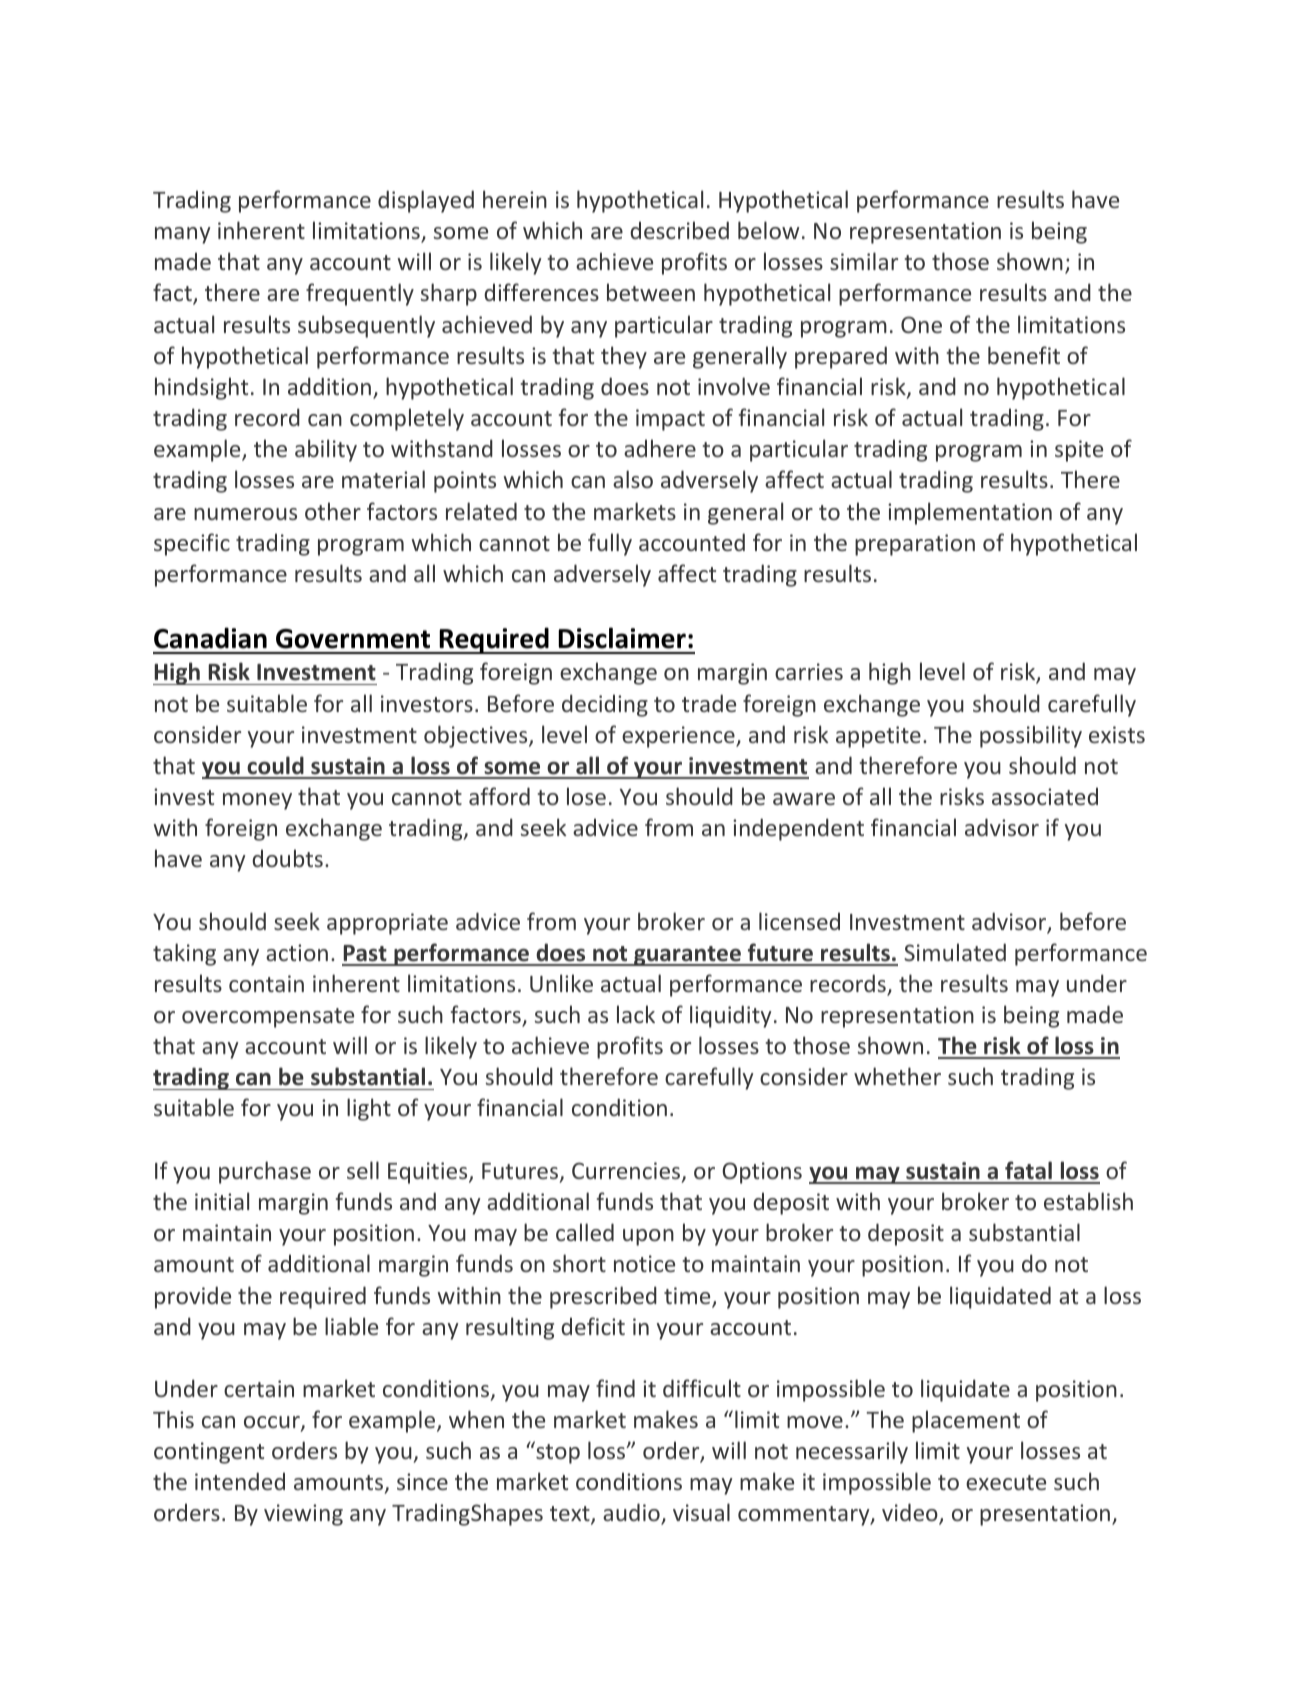 Image resolution: width=1301 pixels, height=1684 pixels. I want to click on purchase, so click(265, 1172).
